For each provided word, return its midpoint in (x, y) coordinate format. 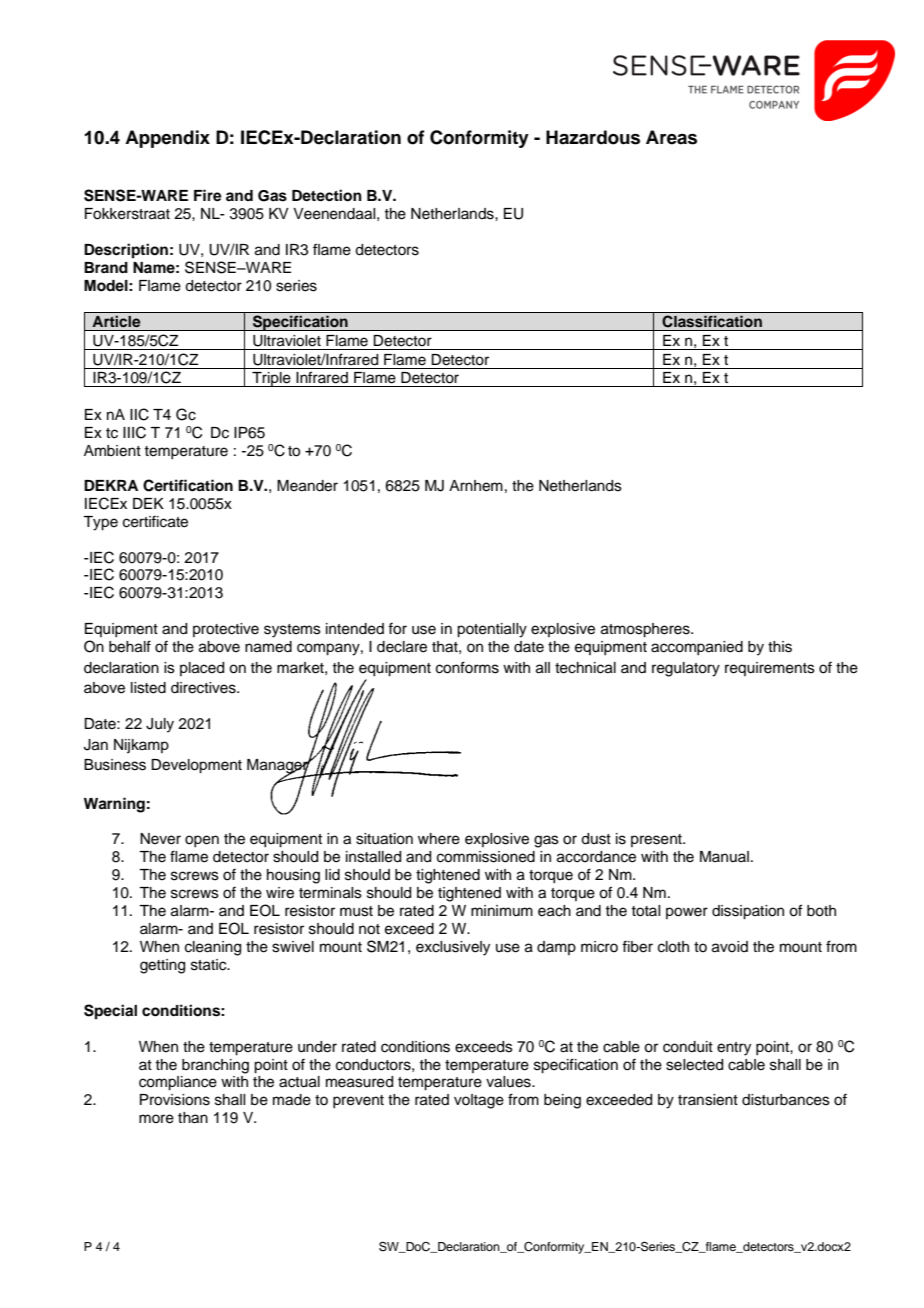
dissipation (748, 912)
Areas (671, 137)
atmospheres (646, 630)
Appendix (167, 139)
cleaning (213, 948)
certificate (155, 521)
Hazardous (593, 137)
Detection (327, 195)
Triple (271, 379)
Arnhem (476, 486)
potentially (492, 630)
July (160, 725)
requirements (770, 669)
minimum (502, 910)
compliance (178, 1083)
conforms (467, 667)
